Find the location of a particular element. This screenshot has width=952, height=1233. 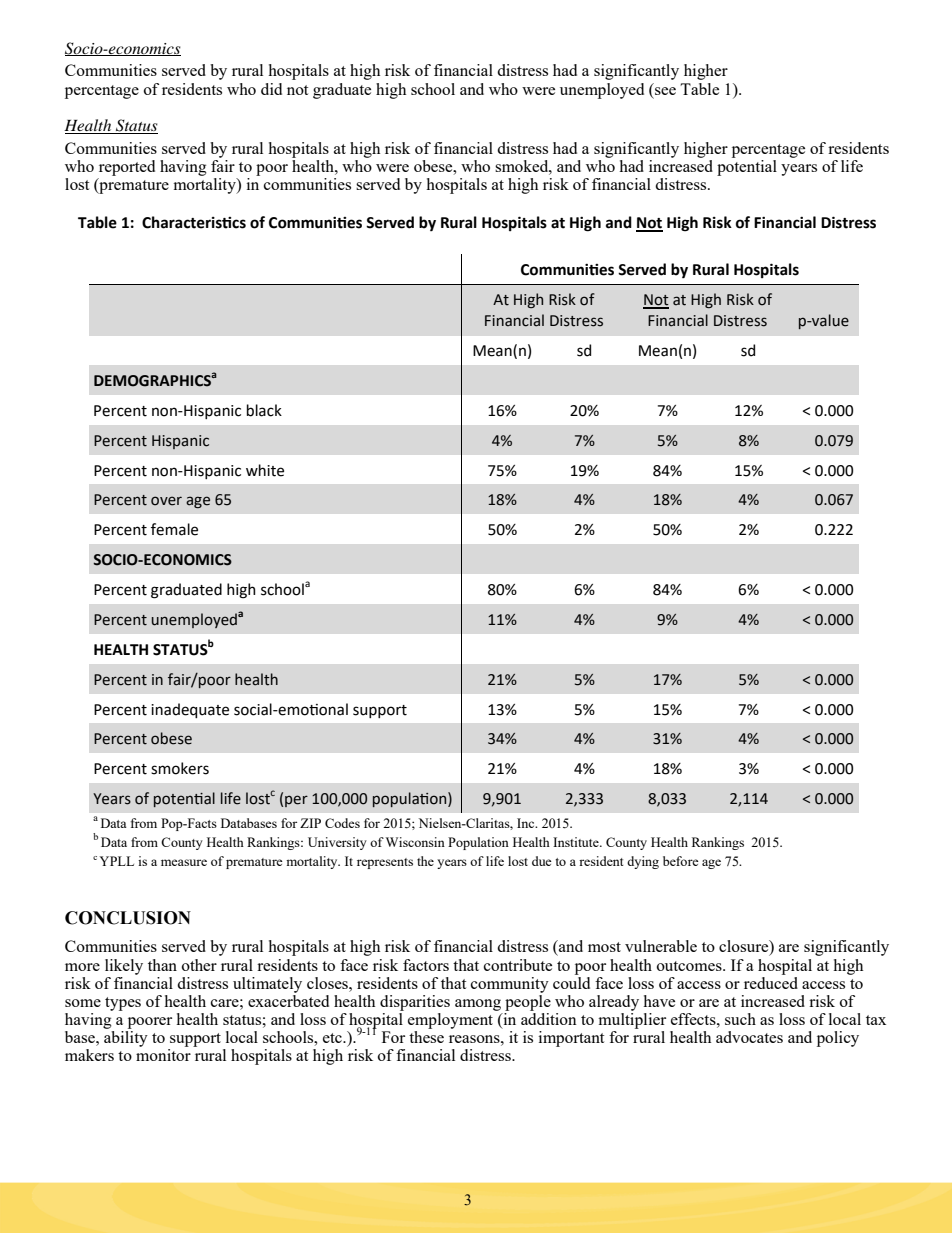

advocates is located at coordinates (749, 1037).
